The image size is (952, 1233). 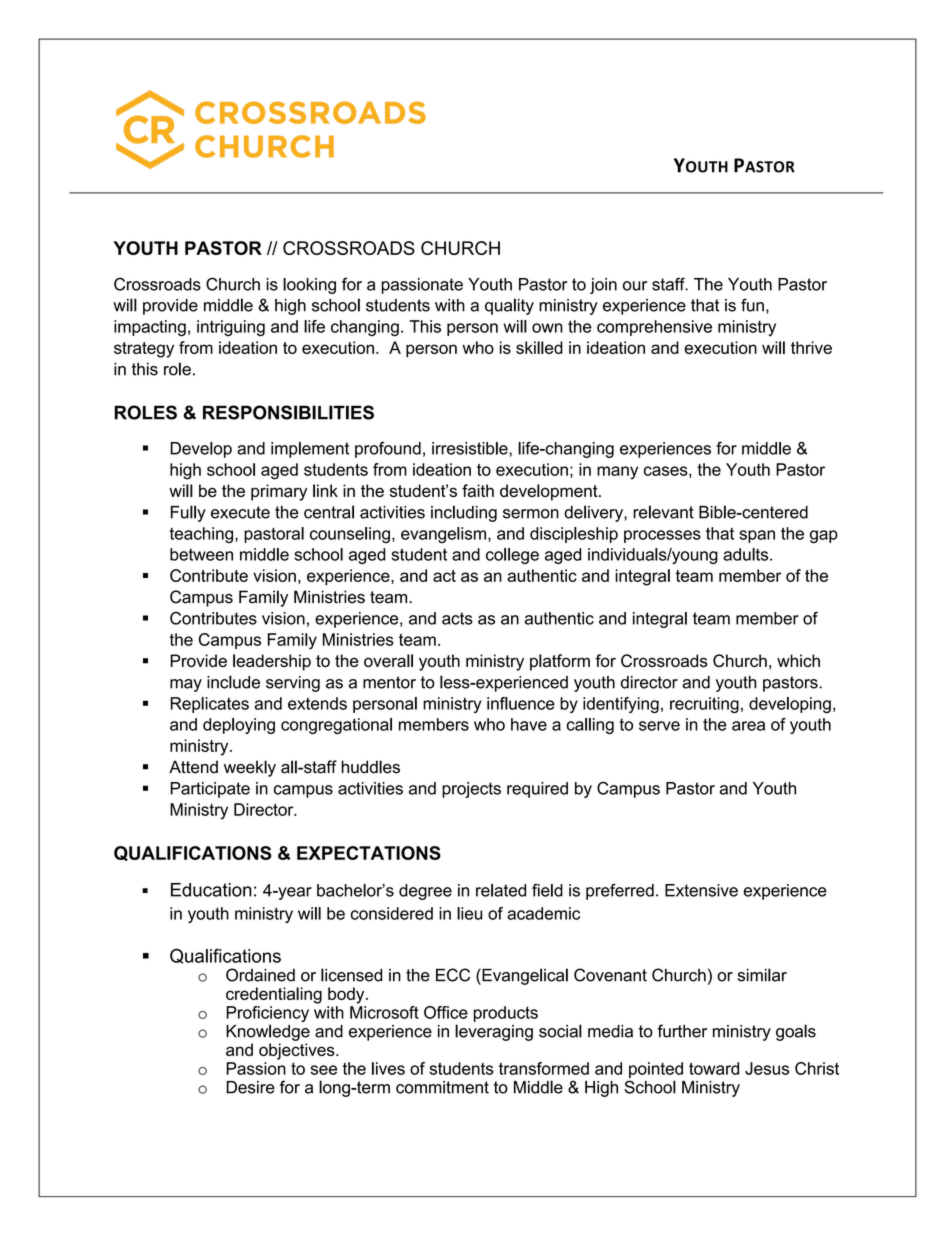 I want to click on Extensive, so click(x=701, y=890).
